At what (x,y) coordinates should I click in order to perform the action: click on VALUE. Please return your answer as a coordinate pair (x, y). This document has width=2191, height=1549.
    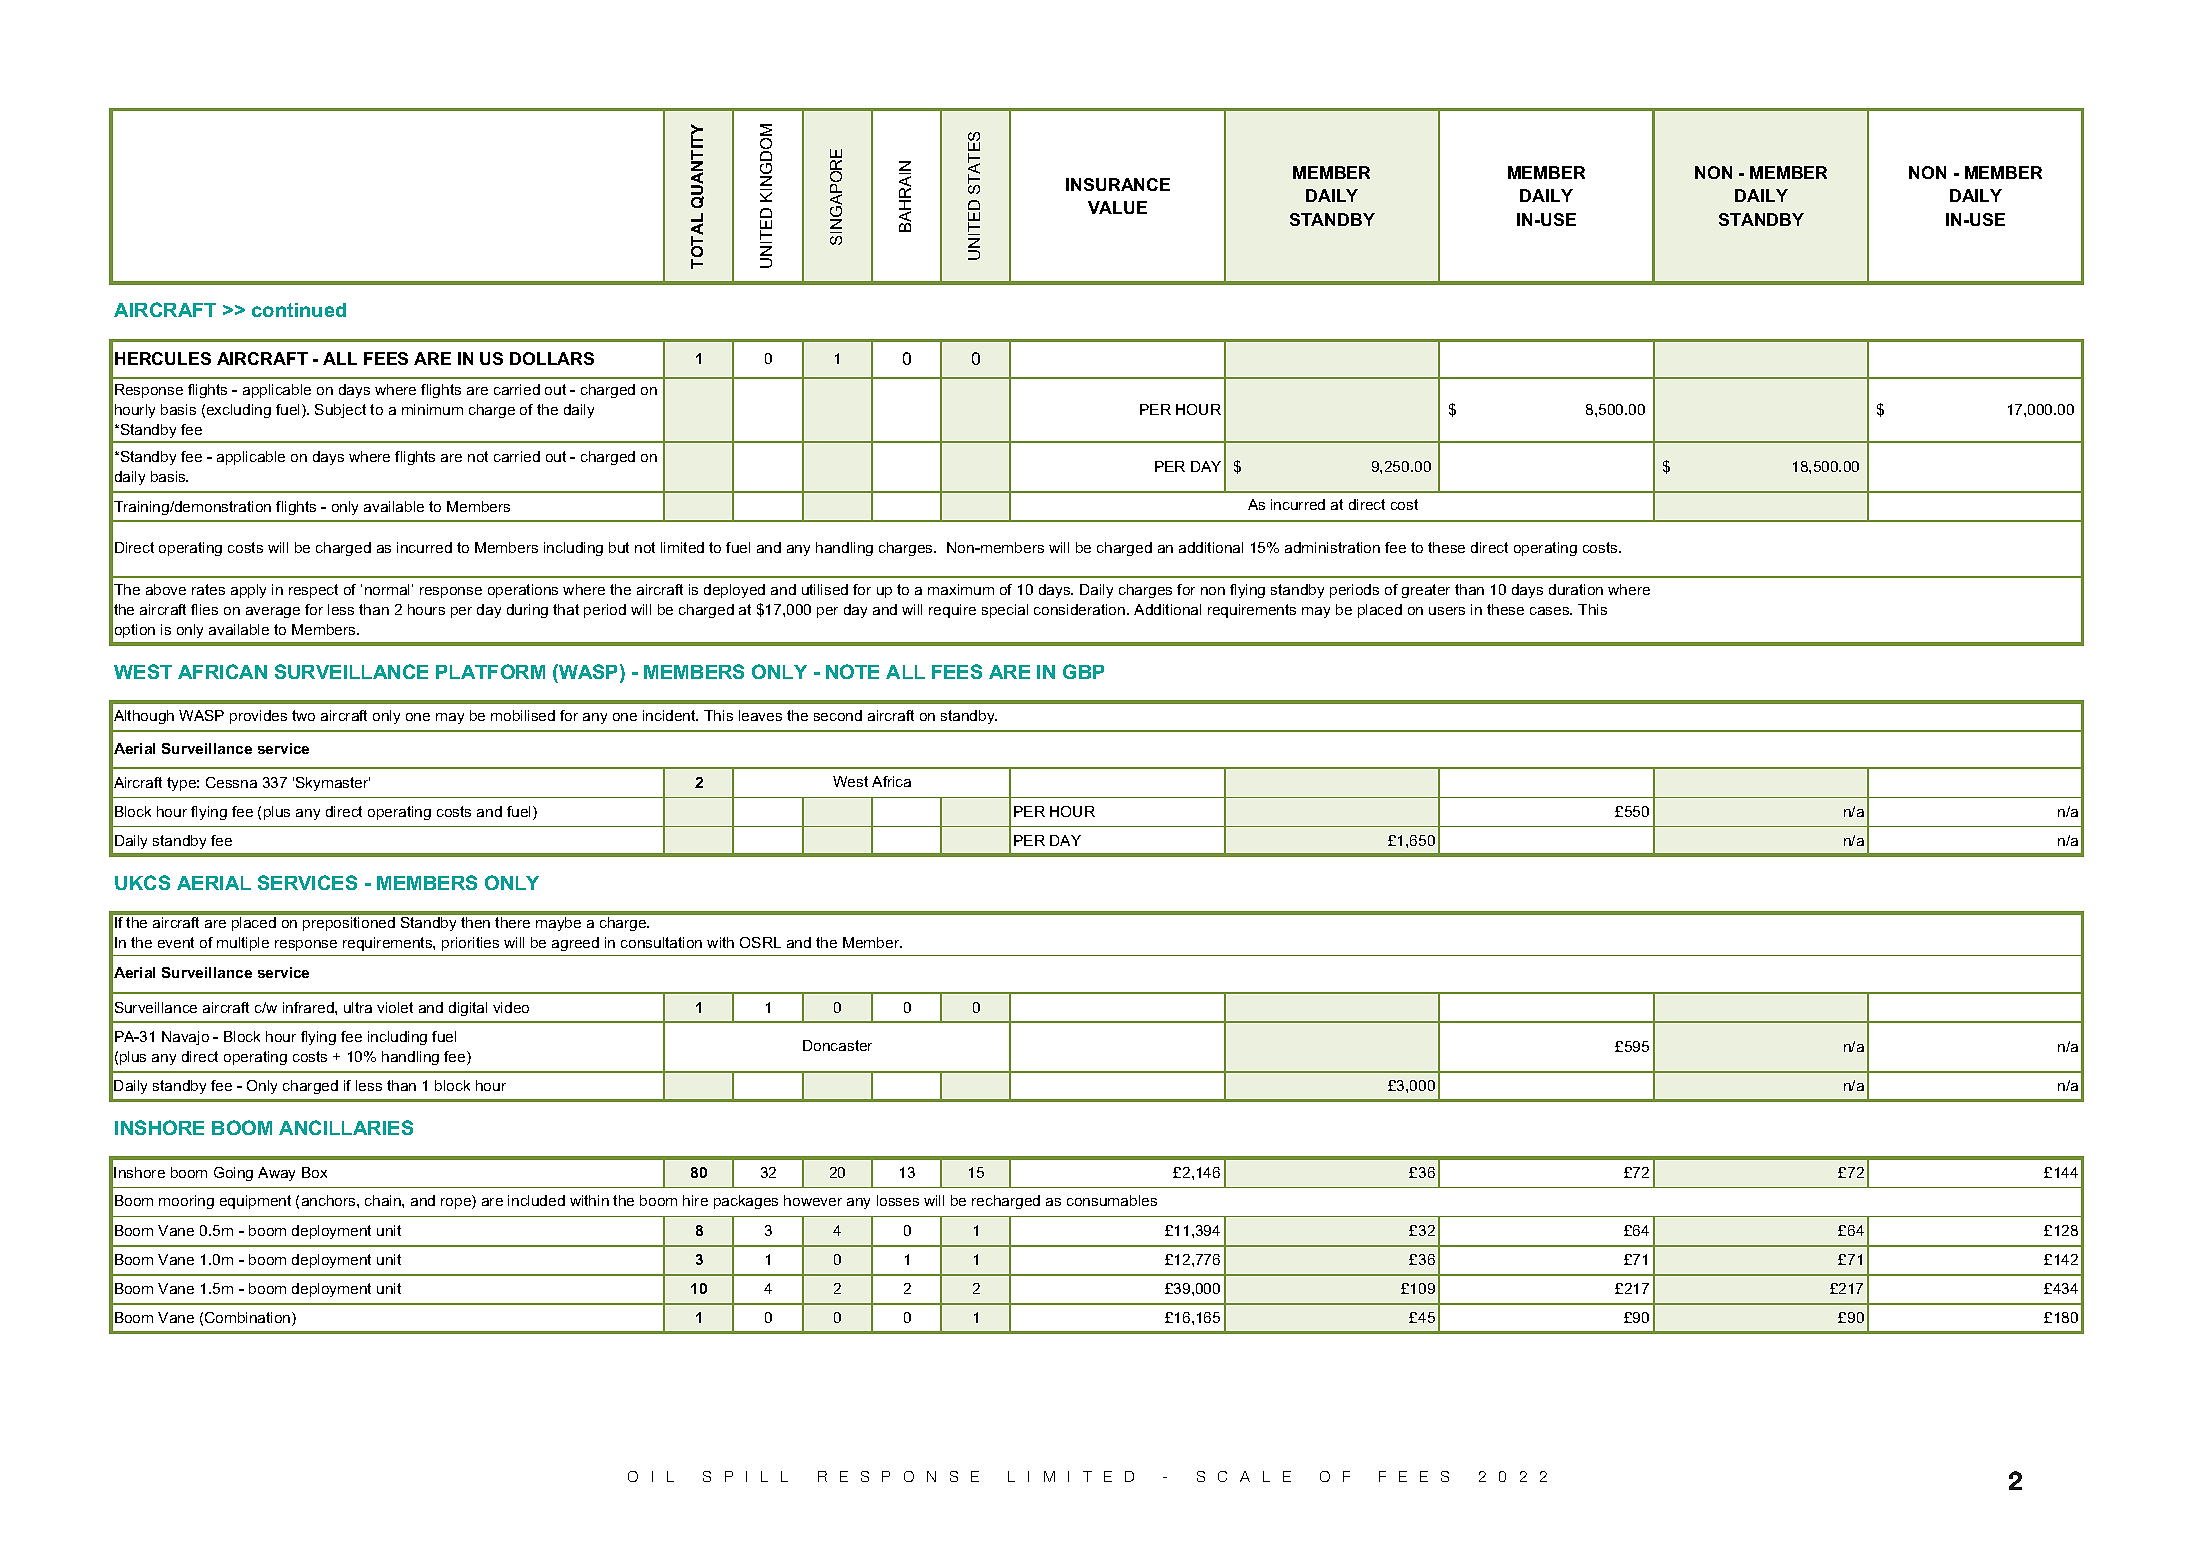
    Looking at the image, I should click on (1117, 207).
